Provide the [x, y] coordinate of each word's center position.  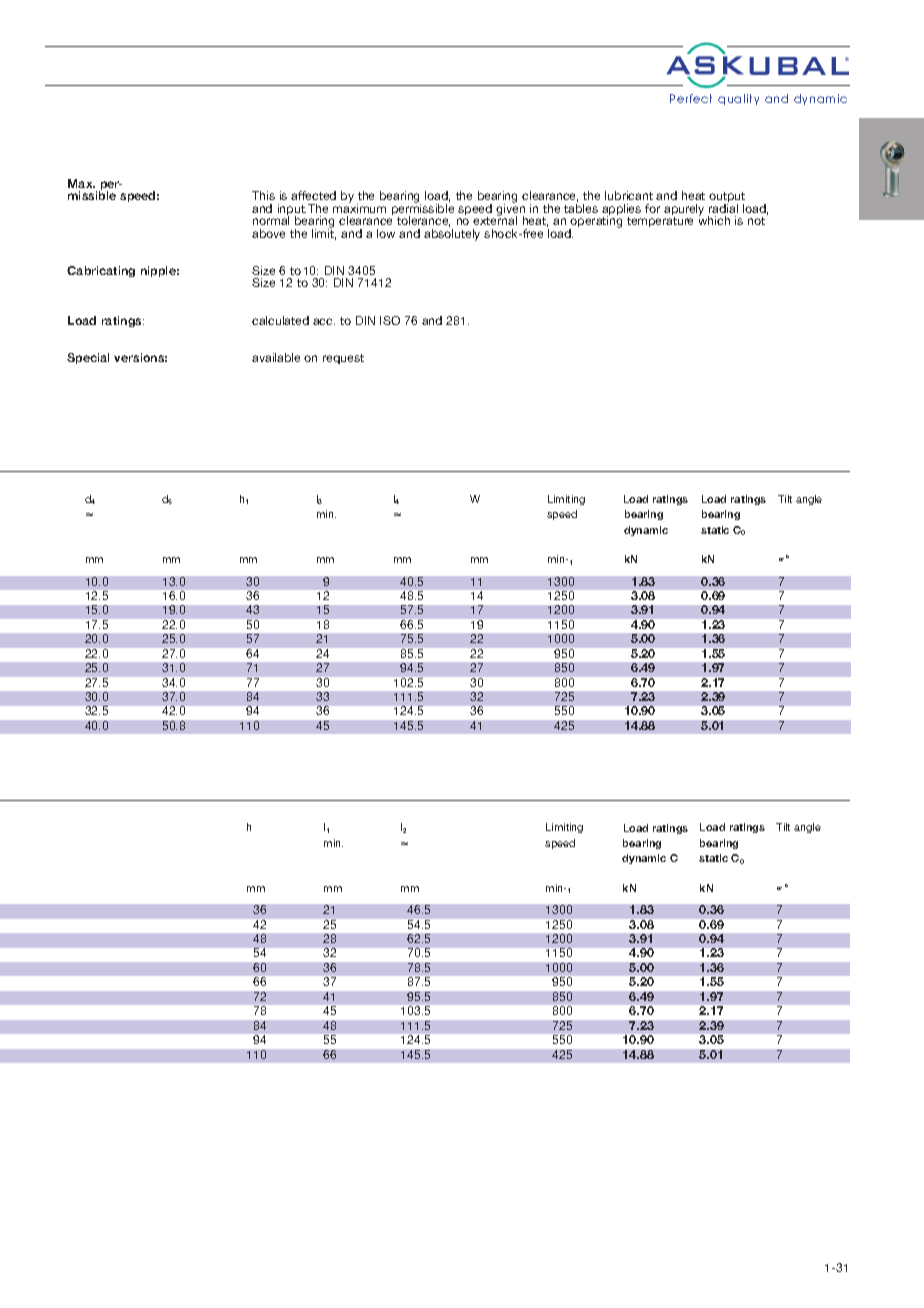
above [268, 233]
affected [313, 195]
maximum [359, 207]
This [263, 195]
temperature [660, 222]
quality [738, 99]
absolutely [452, 235]
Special [88, 358]
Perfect [691, 98]
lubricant [629, 195]
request [343, 359]
